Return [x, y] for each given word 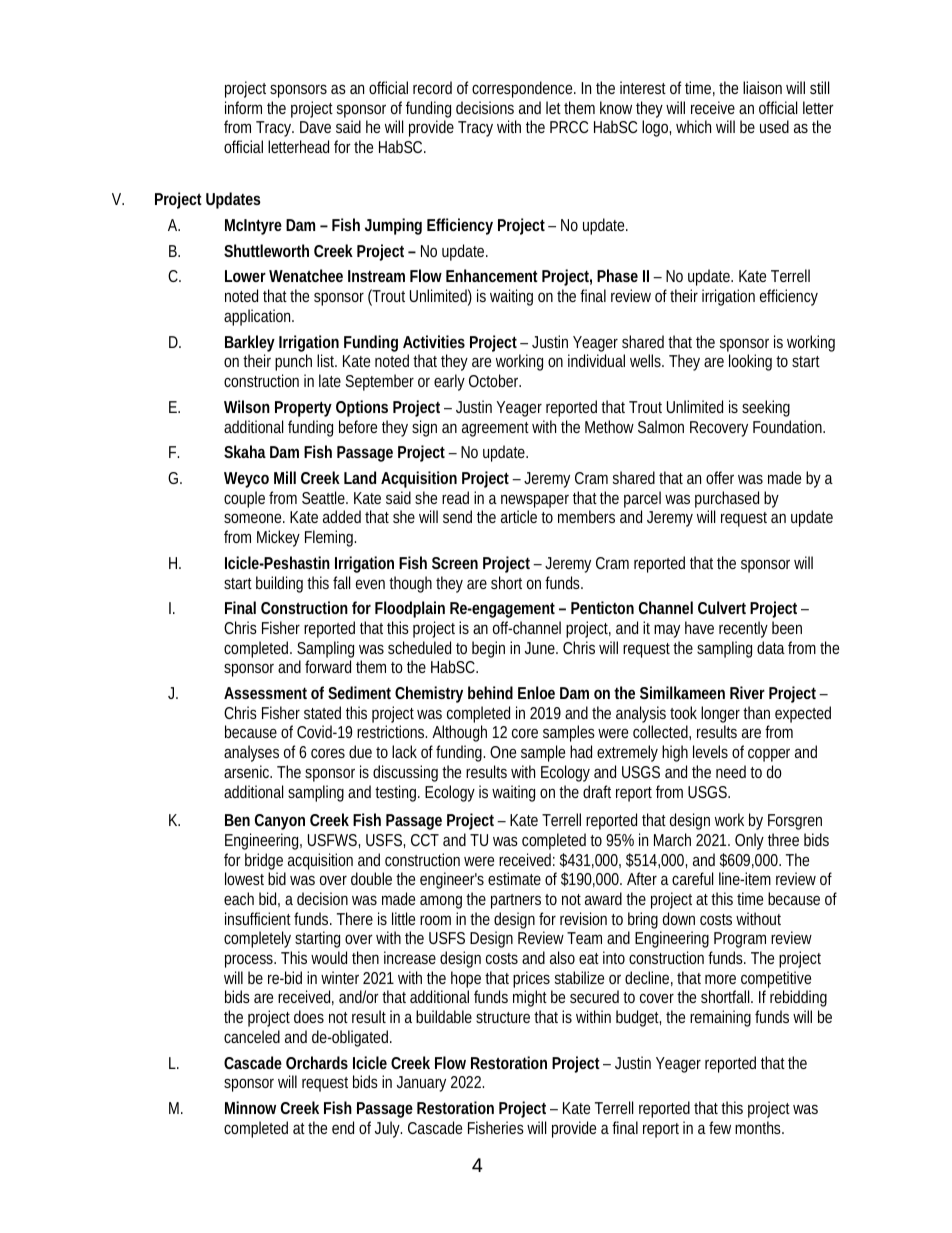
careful [692, 878]
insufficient [260, 918]
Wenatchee [306, 275]
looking [750, 362]
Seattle [325, 497]
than [756, 712]
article [519, 516]
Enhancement [492, 275]
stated [322, 712]
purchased [727, 499]
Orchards [317, 1062]
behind [490, 692]
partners [516, 901]
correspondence [524, 89]
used [774, 126]
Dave [315, 127]
